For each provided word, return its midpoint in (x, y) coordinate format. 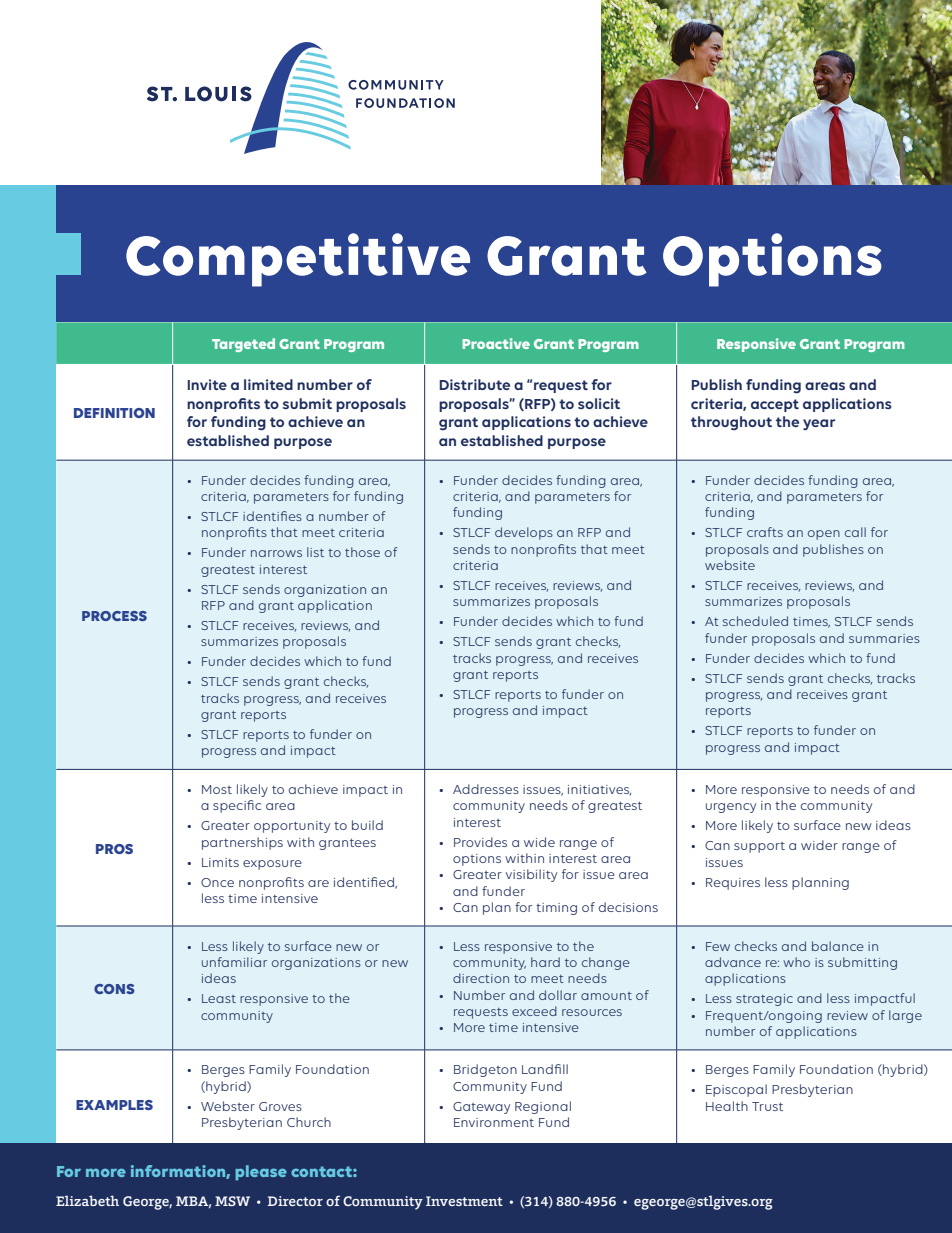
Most (217, 789)
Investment (464, 1201)
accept (775, 405)
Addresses (486, 789)
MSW (232, 1201)
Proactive (496, 343)
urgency (731, 808)
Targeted (243, 345)
